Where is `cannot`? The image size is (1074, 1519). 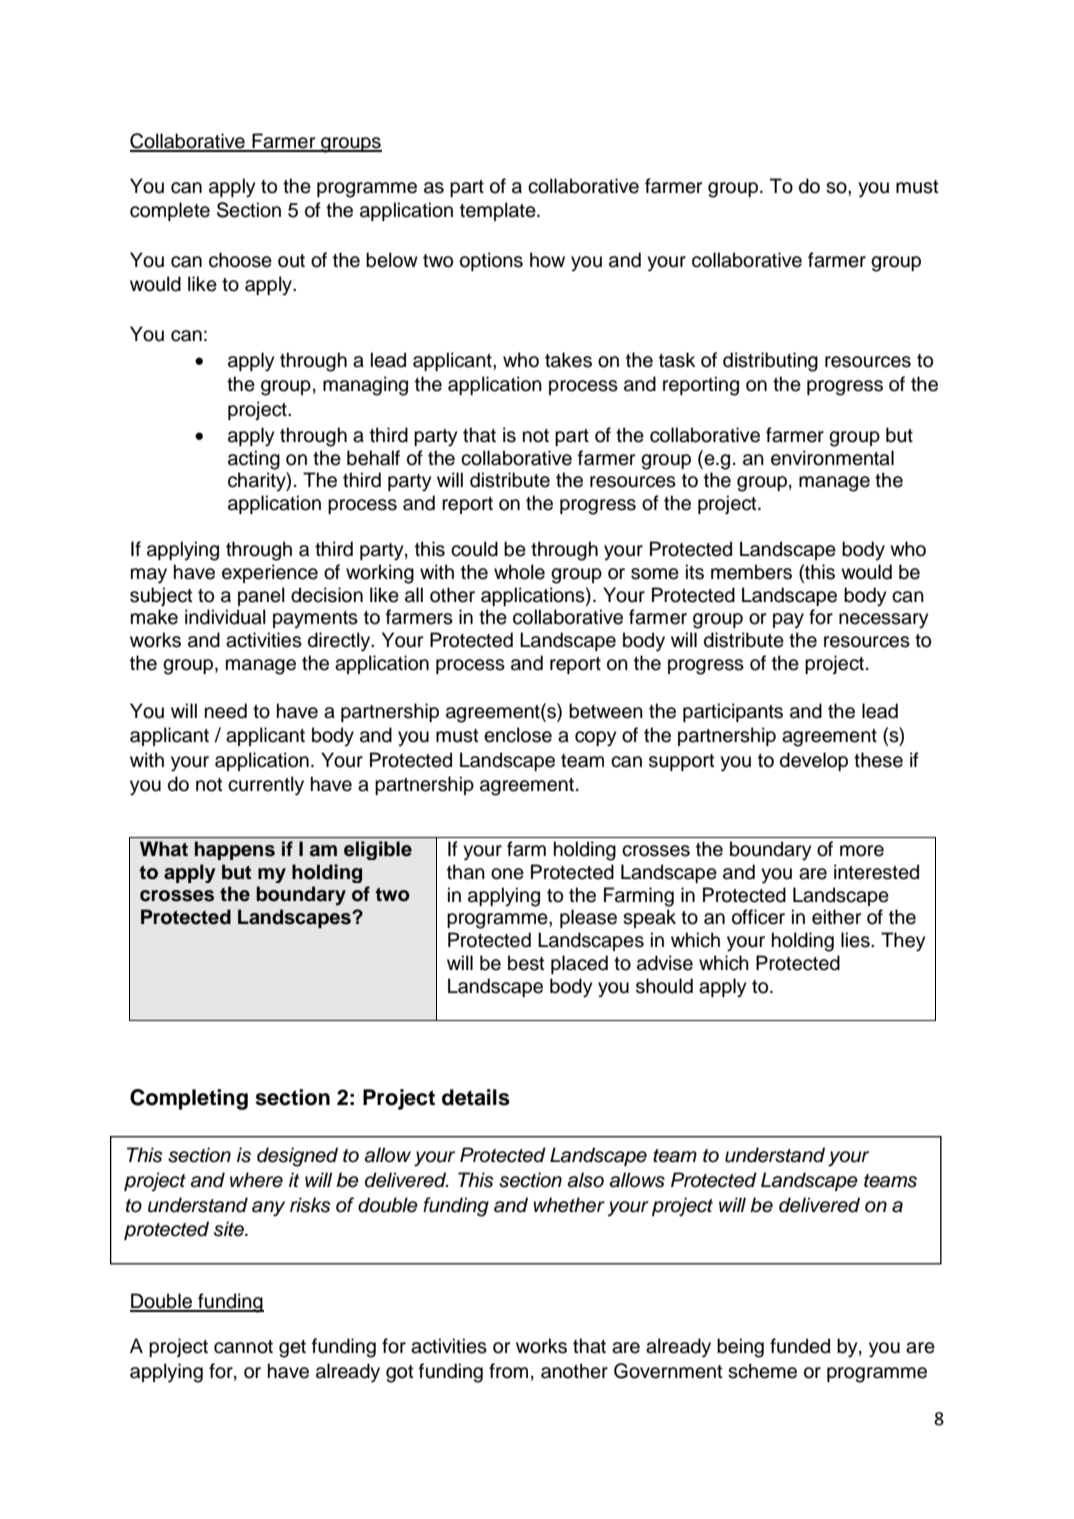
cannot is located at coordinates (243, 1347).
